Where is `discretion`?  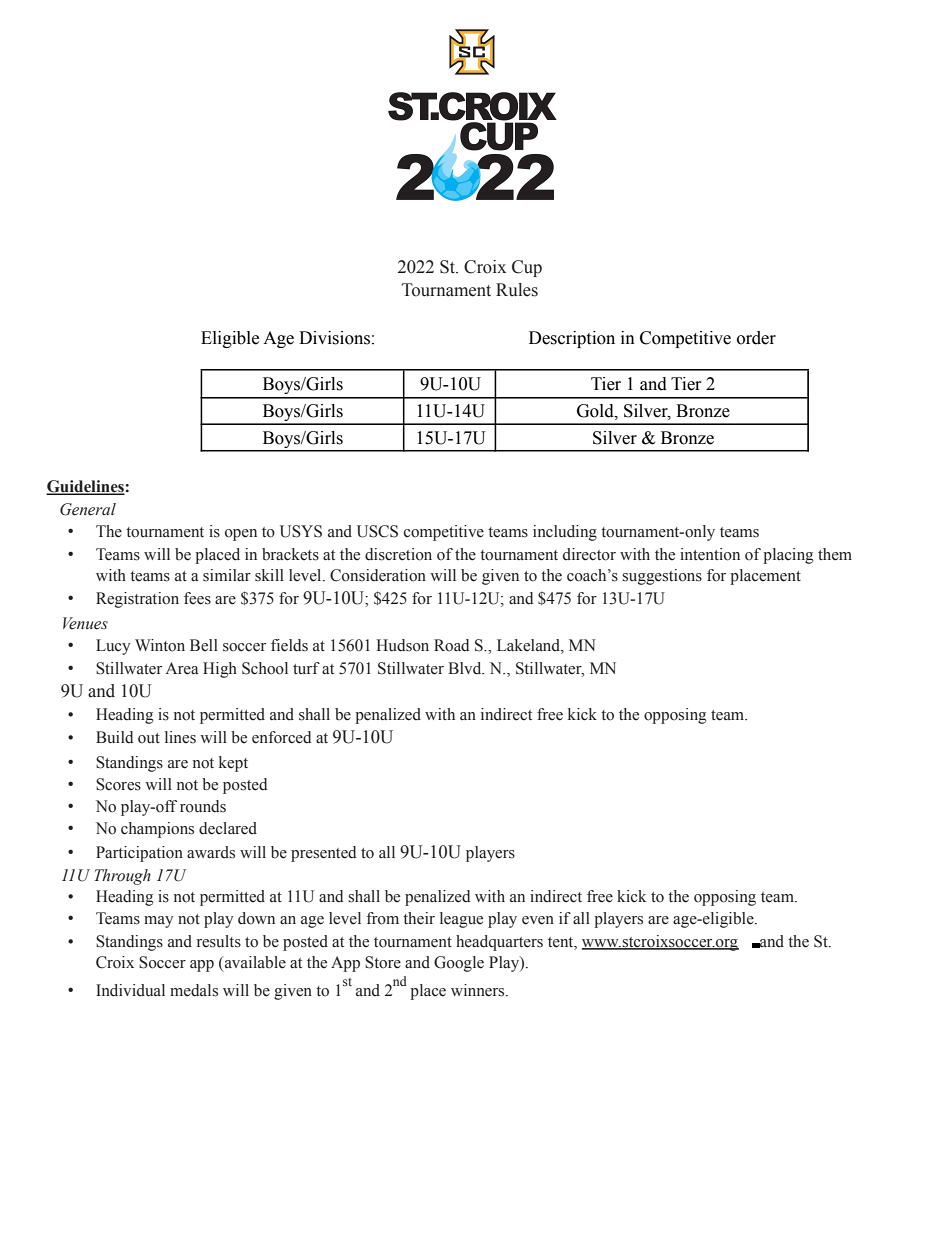
discretion is located at coordinates (398, 554).
